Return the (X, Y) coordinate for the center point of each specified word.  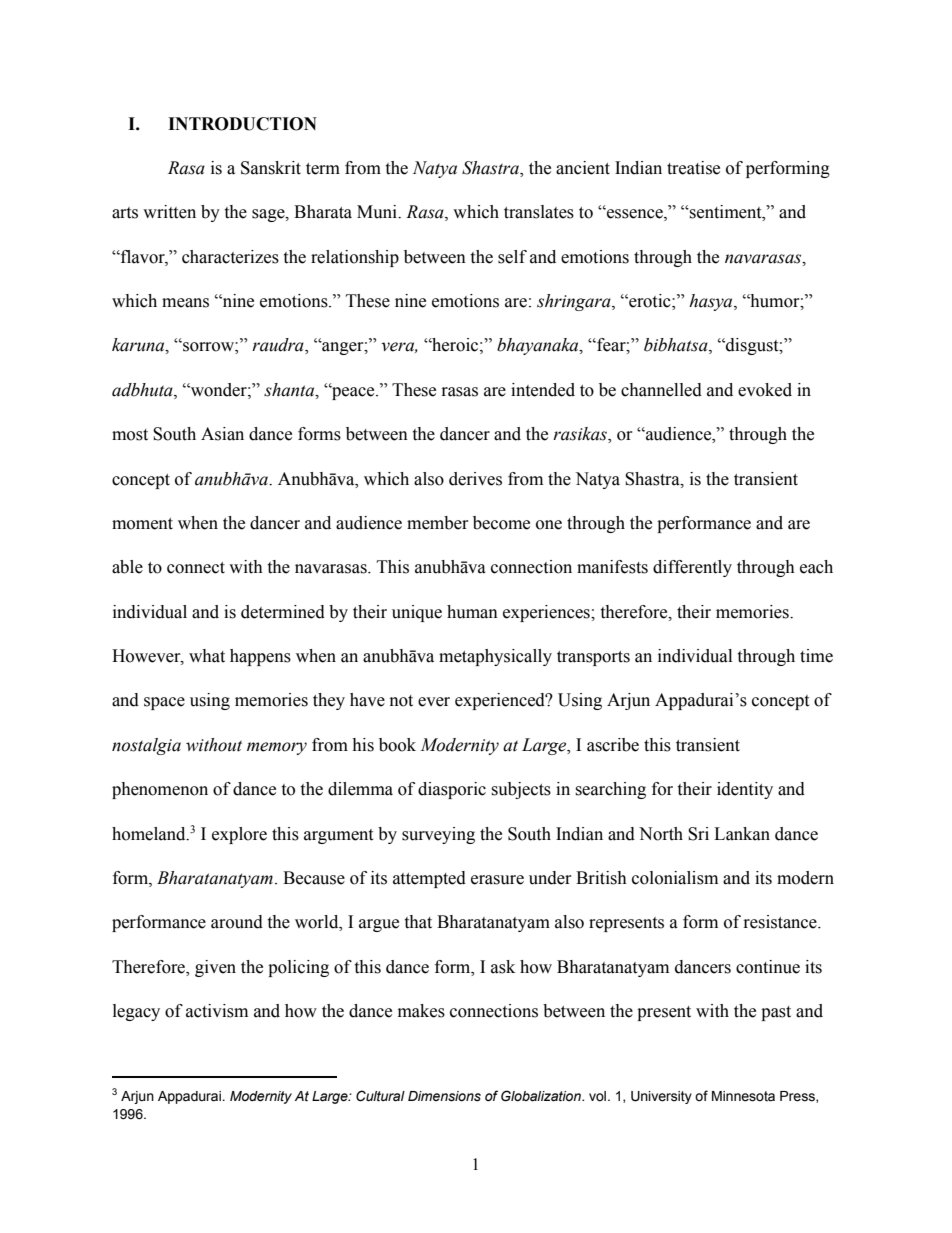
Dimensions (444, 1096)
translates (539, 212)
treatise (693, 168)
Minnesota (743, 1096)
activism (217, 1011)
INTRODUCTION (242, 124)
